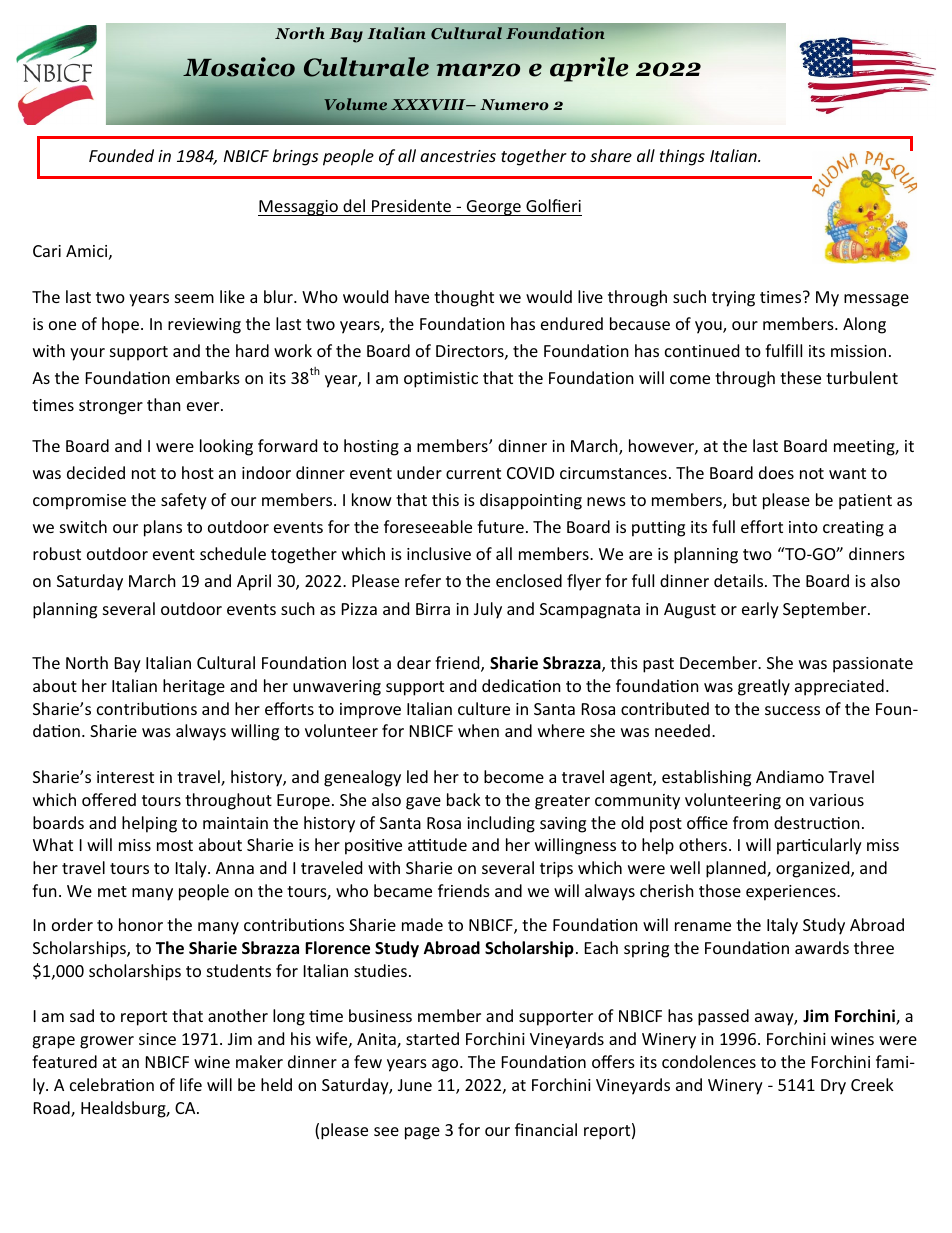 This screenshot has height=1233, width=952. I want to click on does, so click(776, 472).
